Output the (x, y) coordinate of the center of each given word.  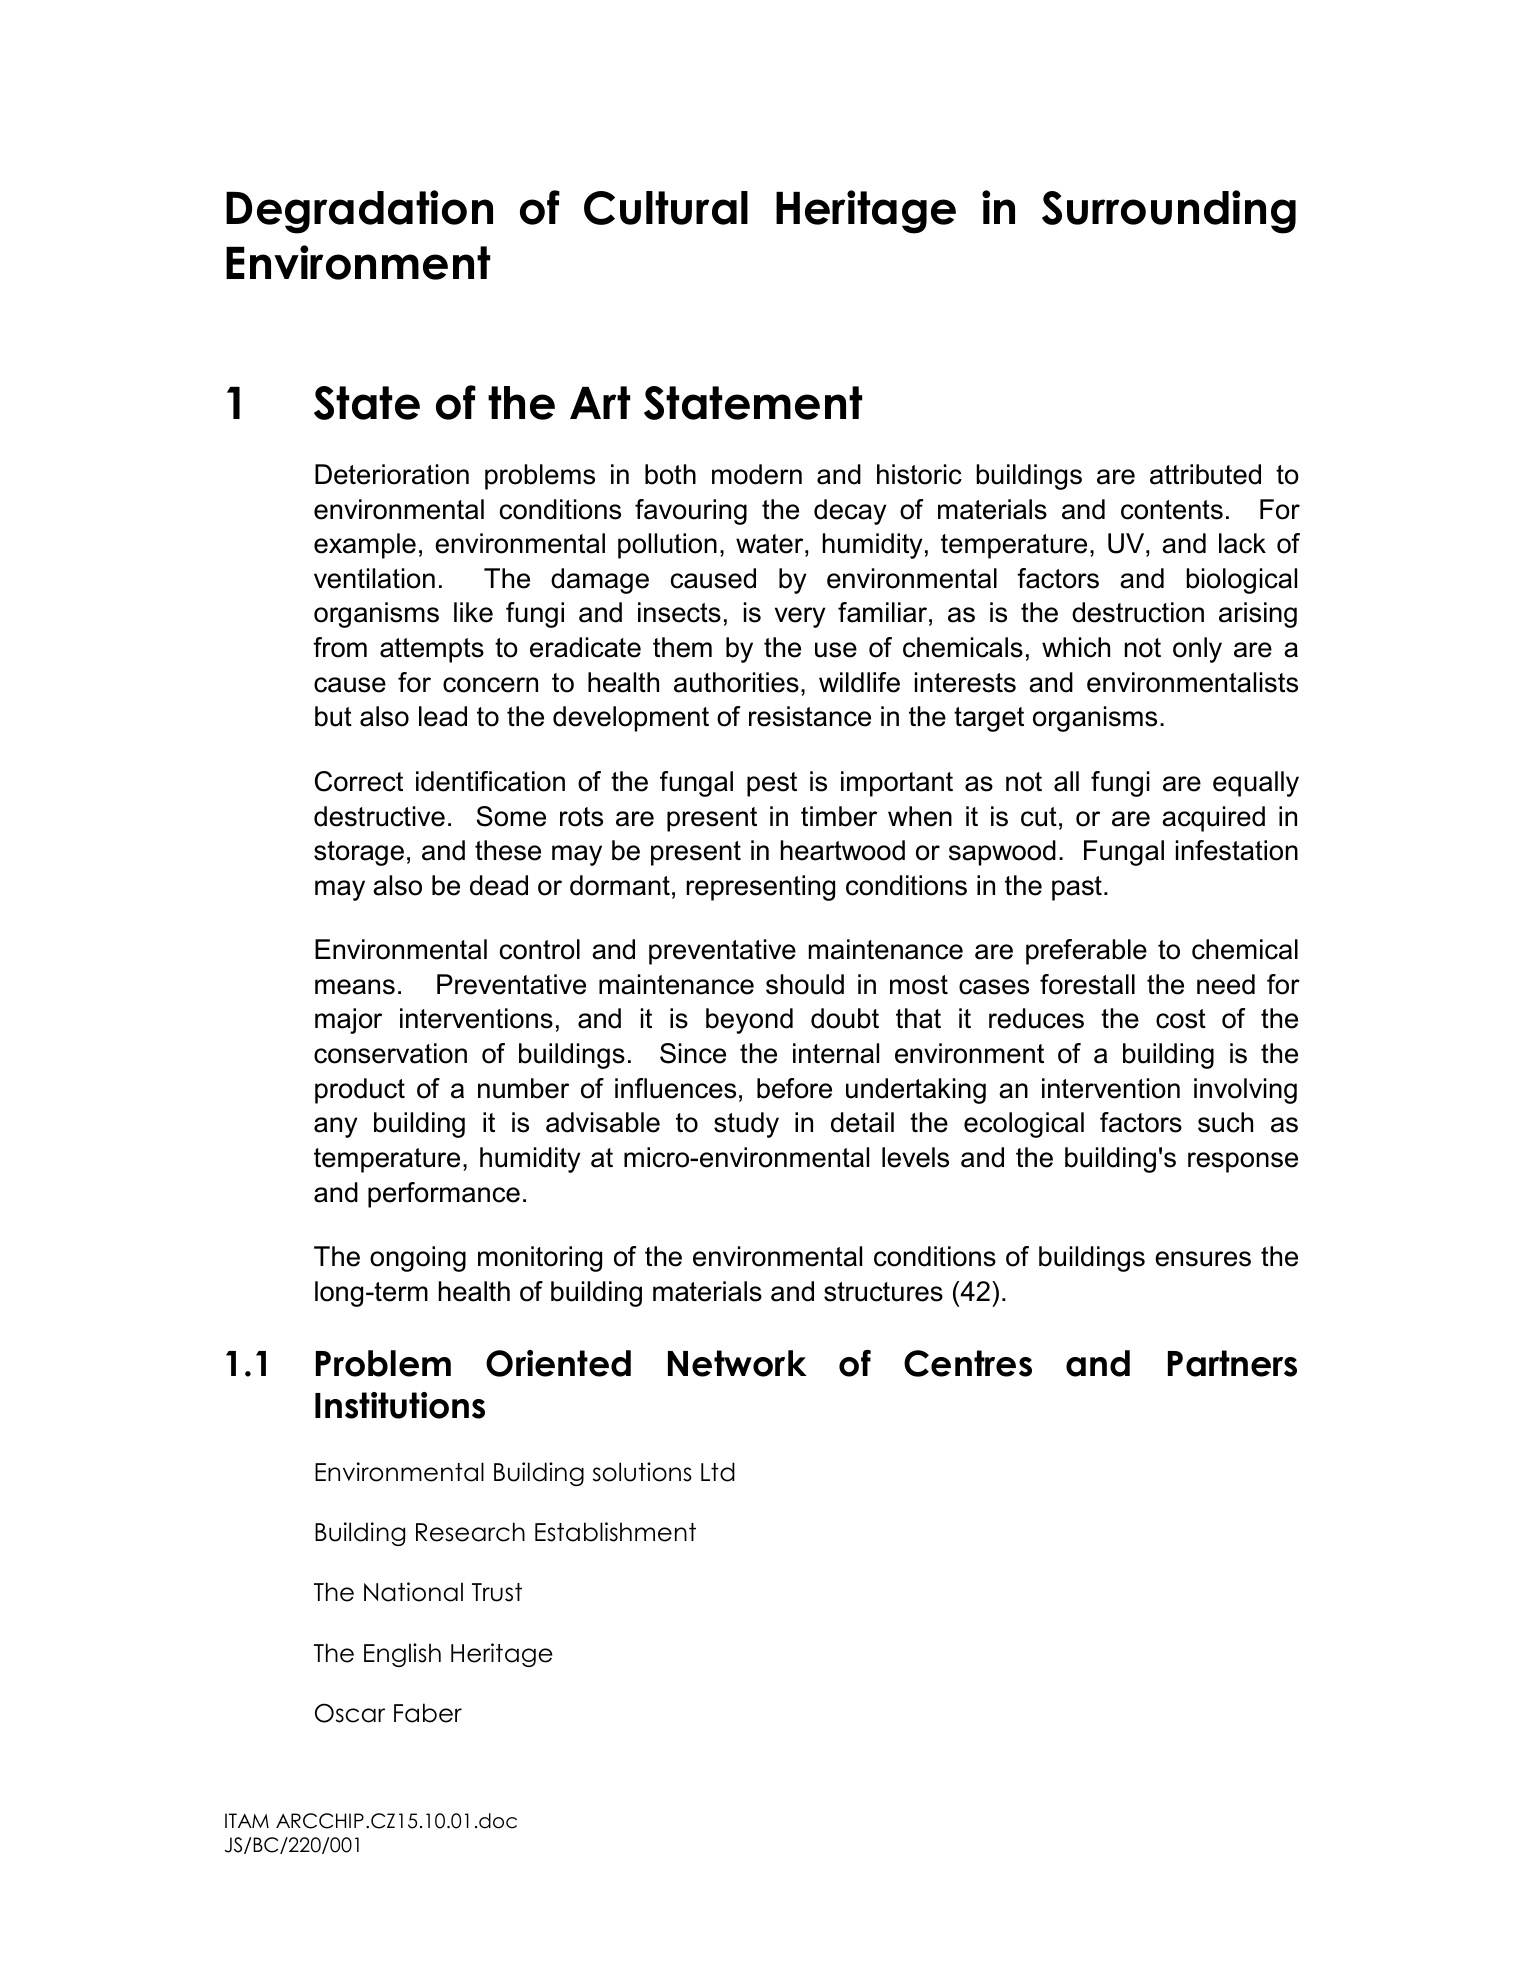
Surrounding (1169, 212)
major (348, 1021)
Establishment (615, 1532)
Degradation (359, 212)
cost (1181, 1019)
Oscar (350, 1713)
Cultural (666, 208)
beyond (749, 1021)
